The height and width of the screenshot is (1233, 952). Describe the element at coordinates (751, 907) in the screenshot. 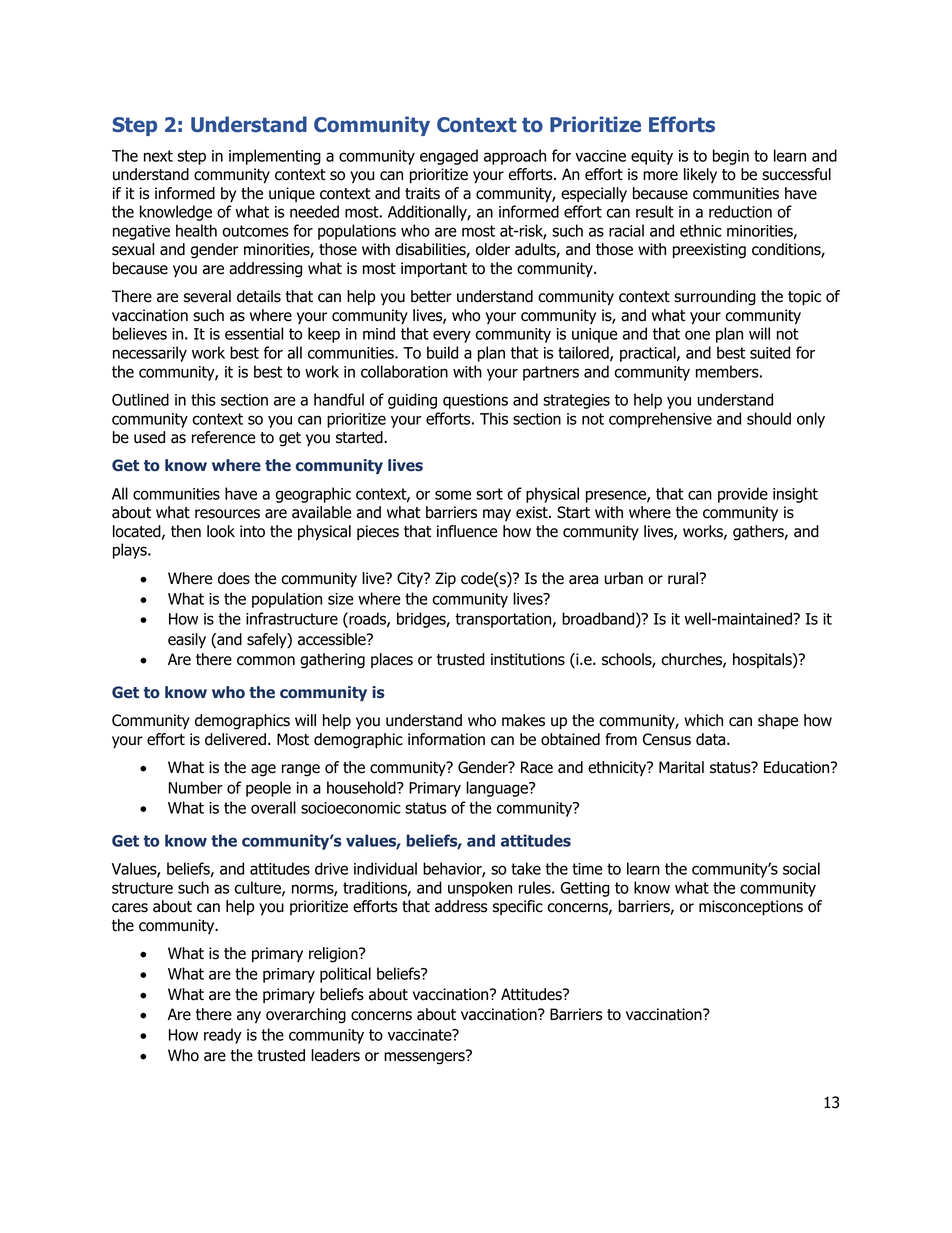

I see `misconceptions` at that location.
